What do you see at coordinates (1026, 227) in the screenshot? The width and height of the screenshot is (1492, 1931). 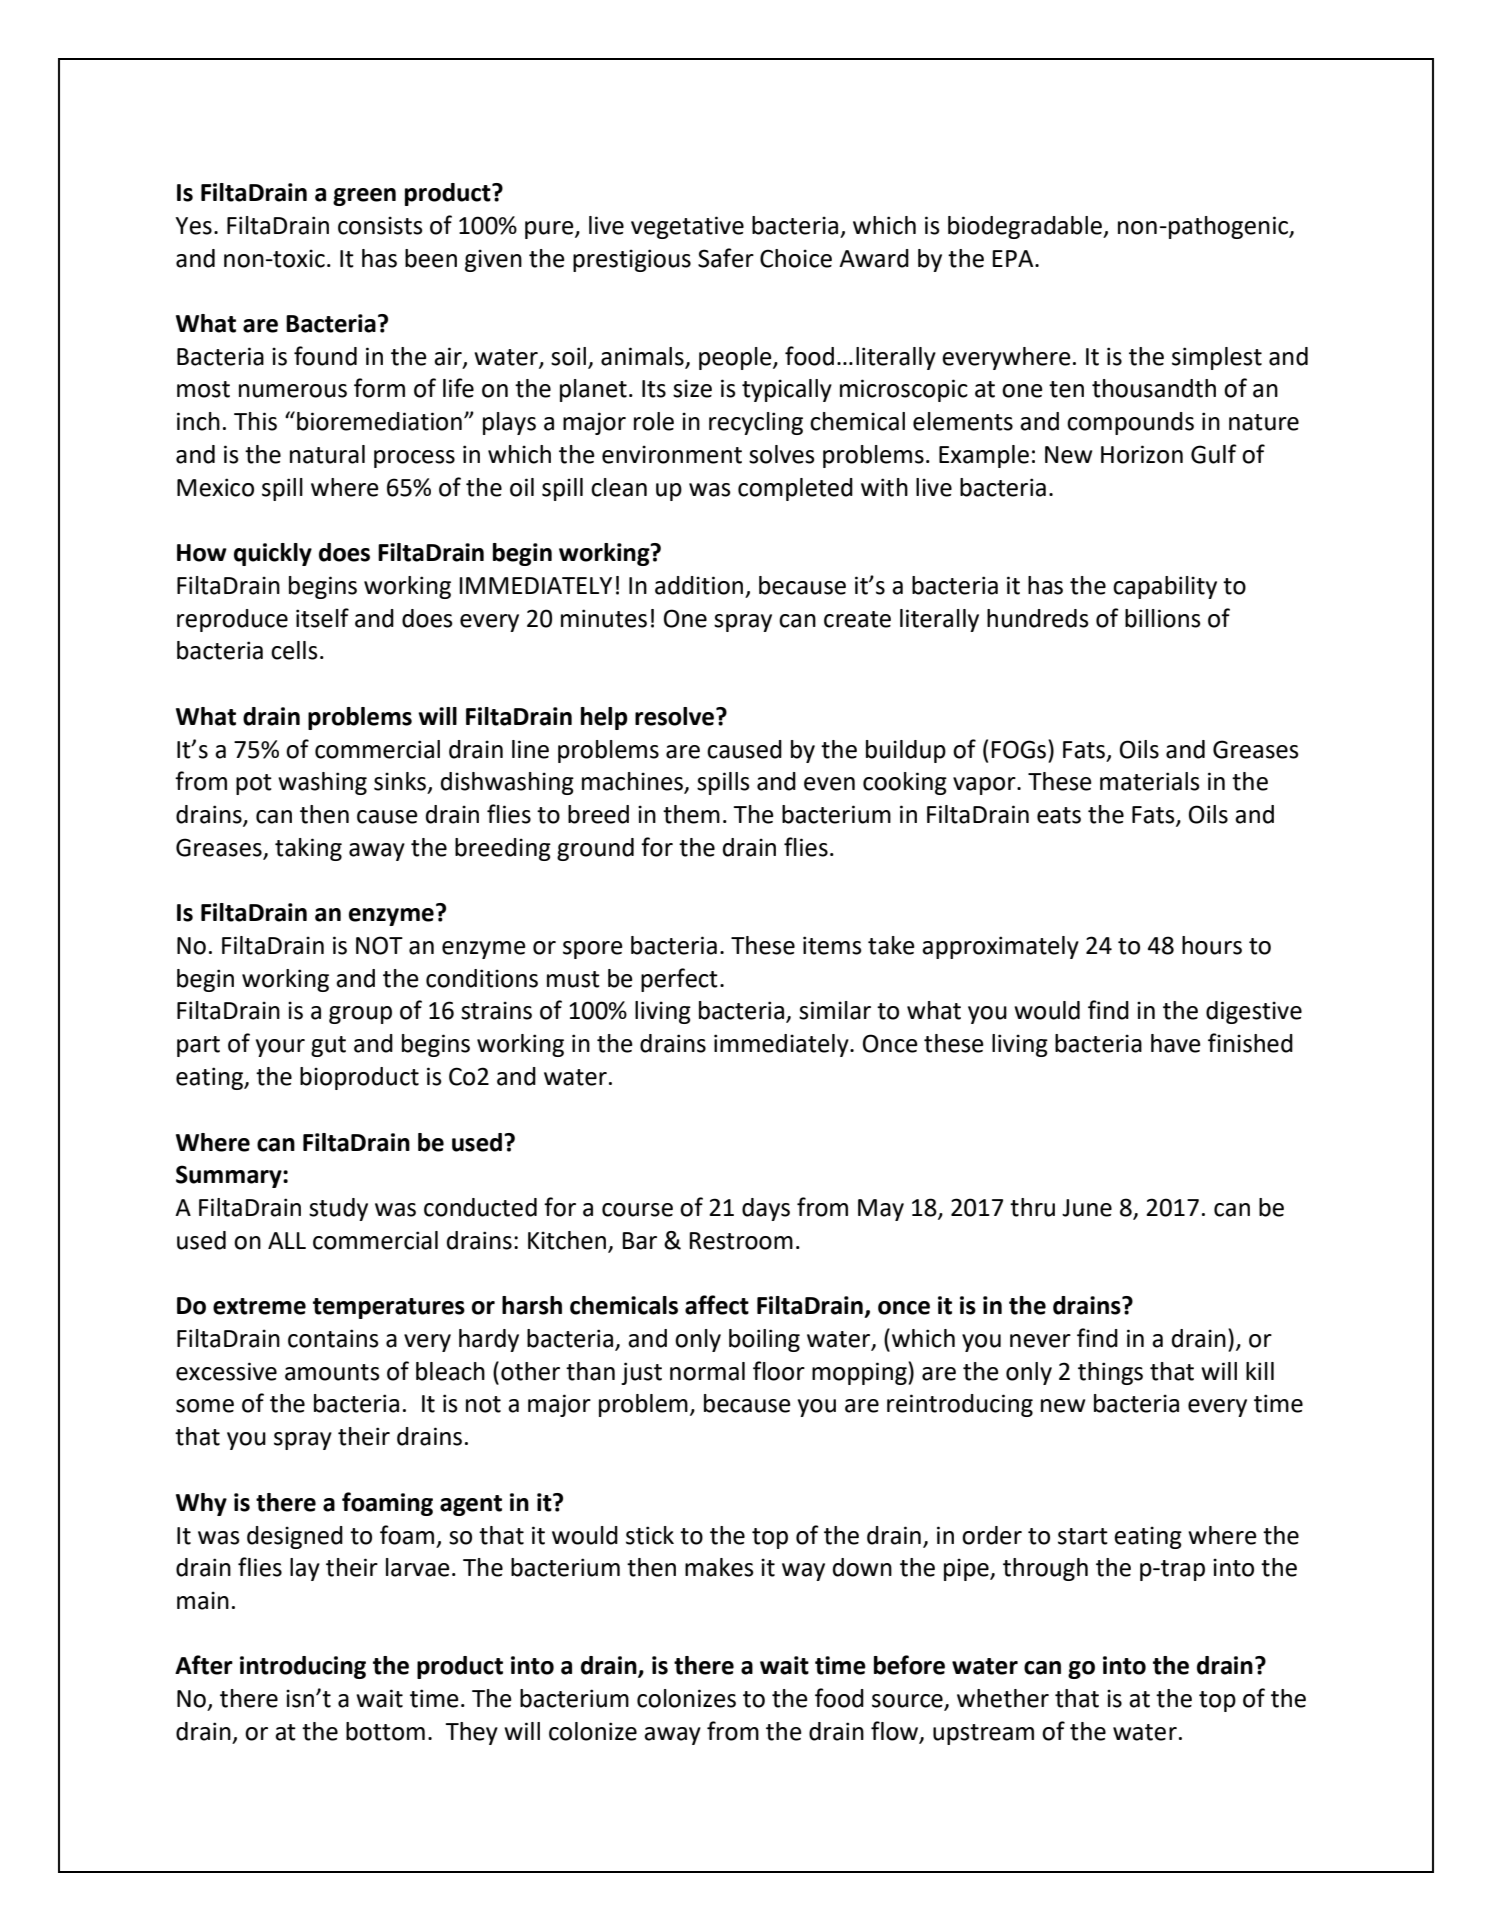 I see `biodegradable` at bounding box center [1026, 227].
